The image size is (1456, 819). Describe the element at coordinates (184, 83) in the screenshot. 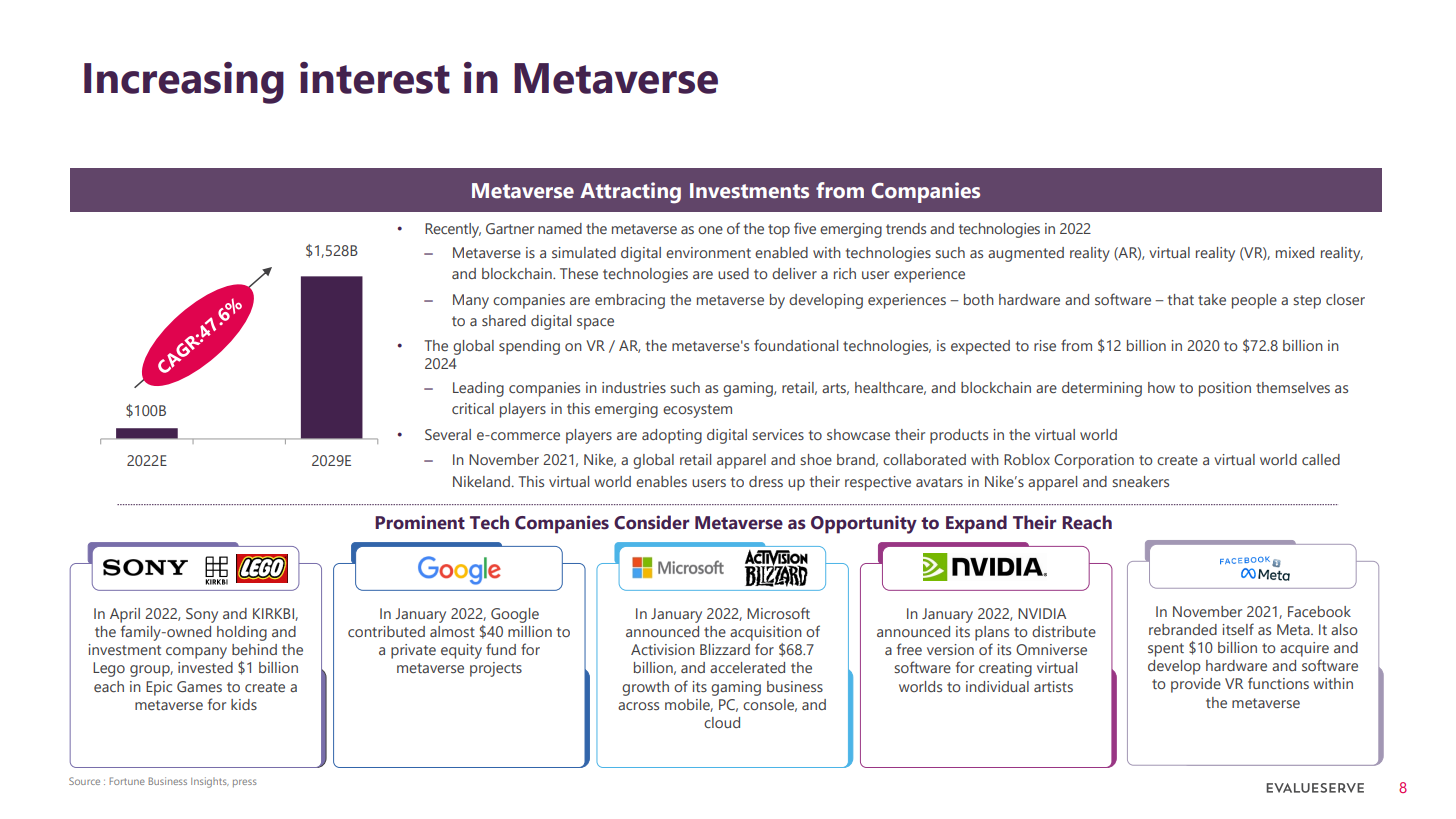

I see `Increasing` at that location.
